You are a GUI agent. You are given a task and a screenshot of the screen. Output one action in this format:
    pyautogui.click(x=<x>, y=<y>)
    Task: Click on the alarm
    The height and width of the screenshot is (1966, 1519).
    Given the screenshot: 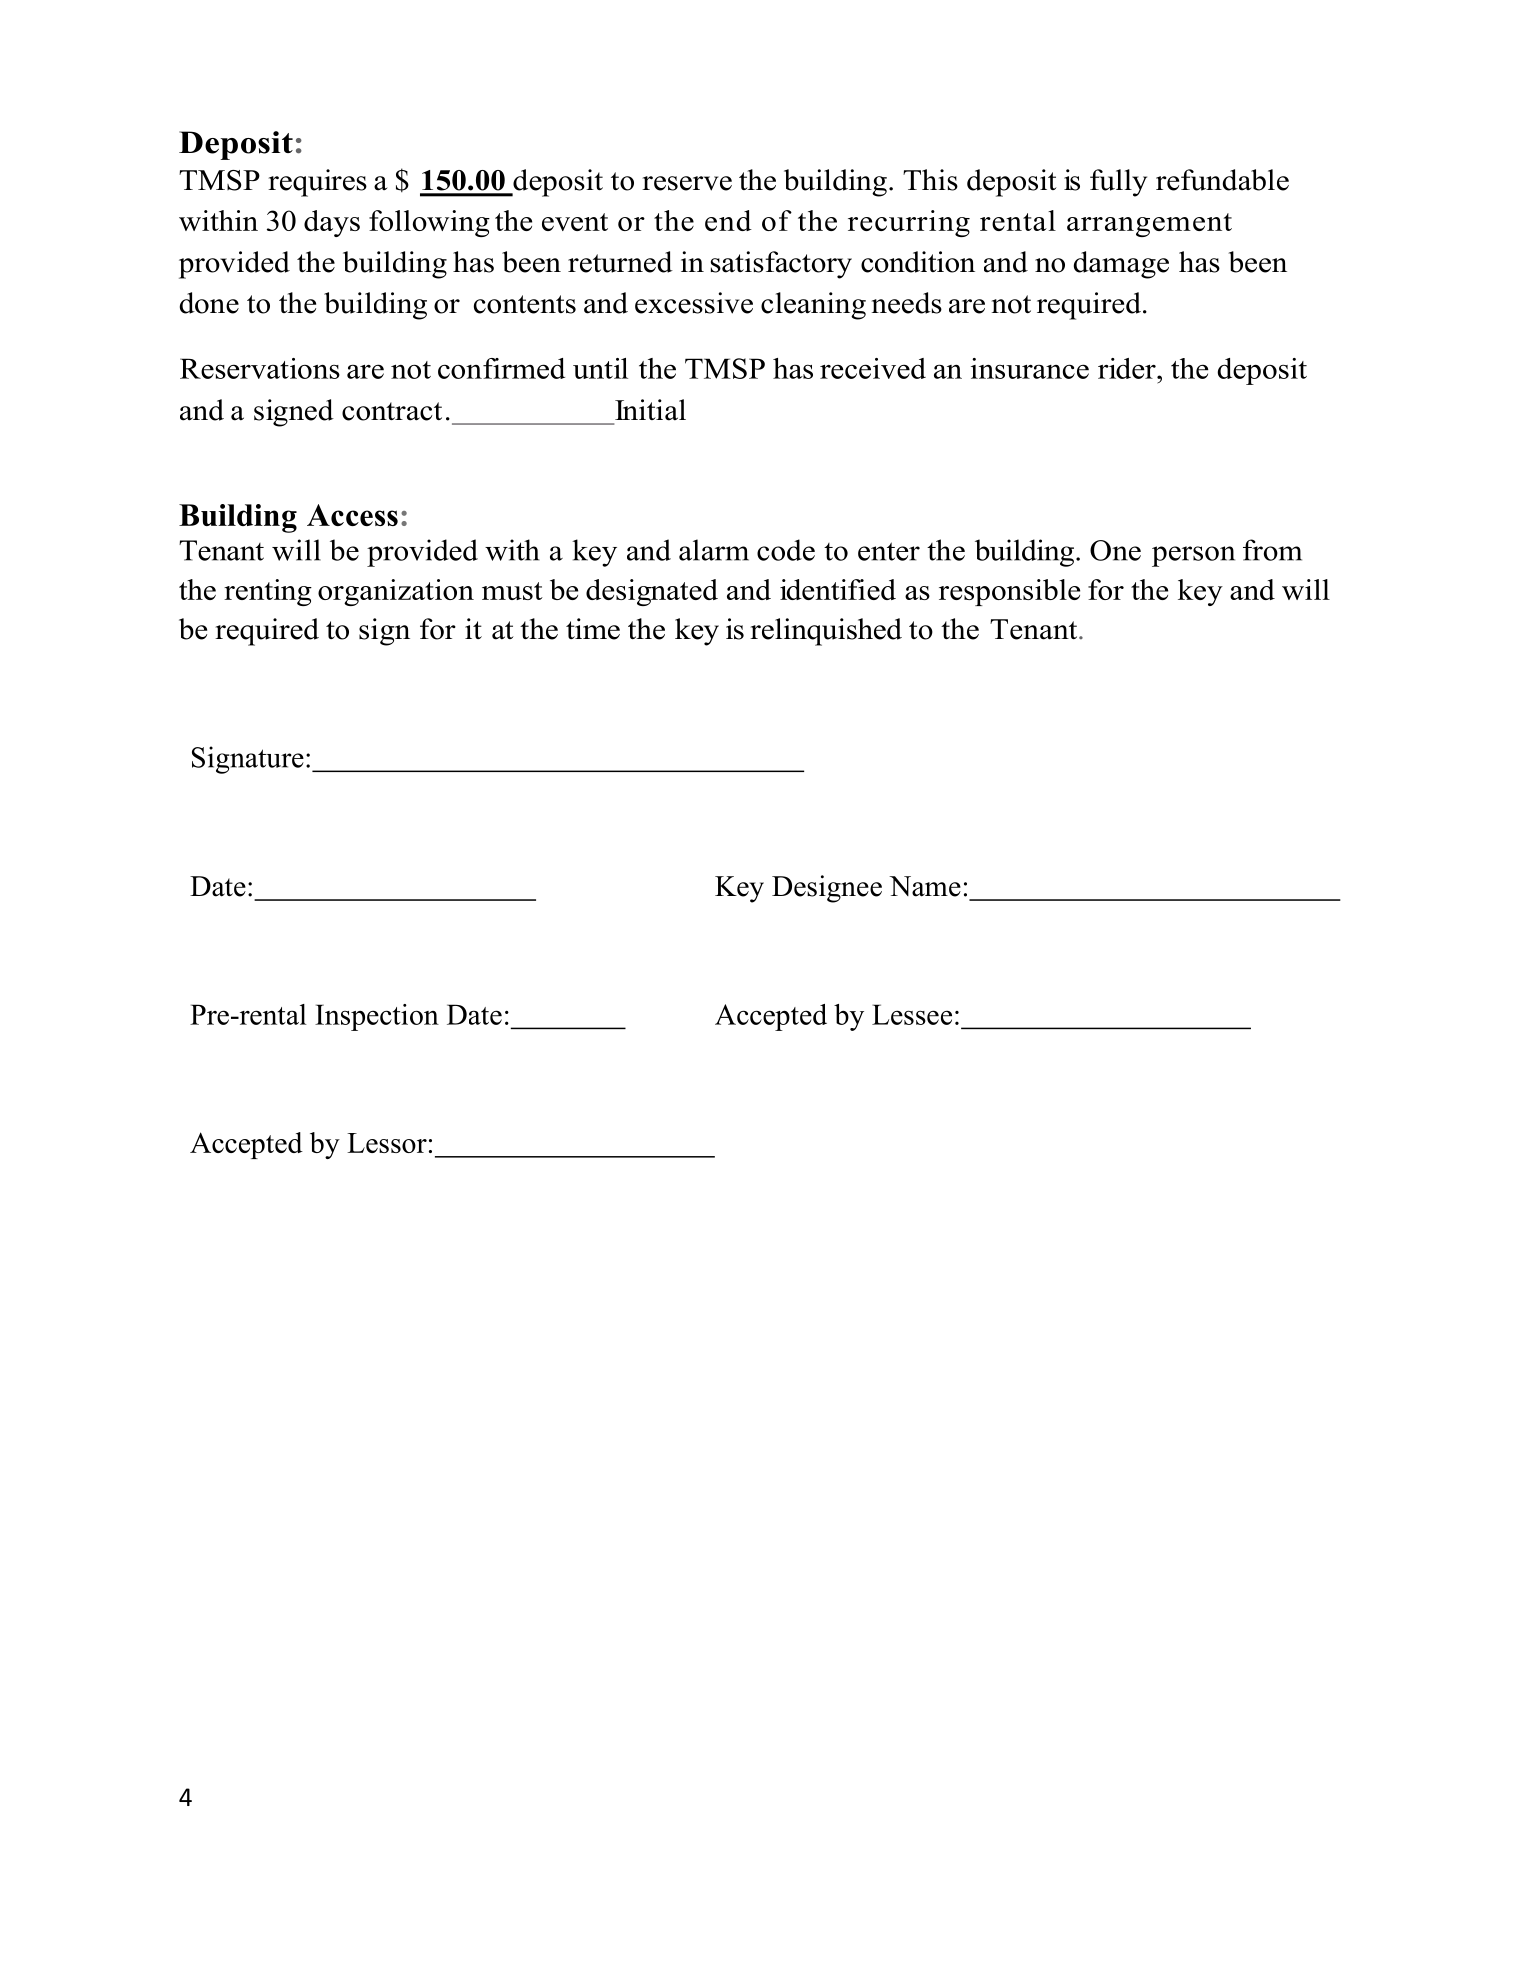 What is the action you would take?
    pyautogui.click(x=714, y=550)
